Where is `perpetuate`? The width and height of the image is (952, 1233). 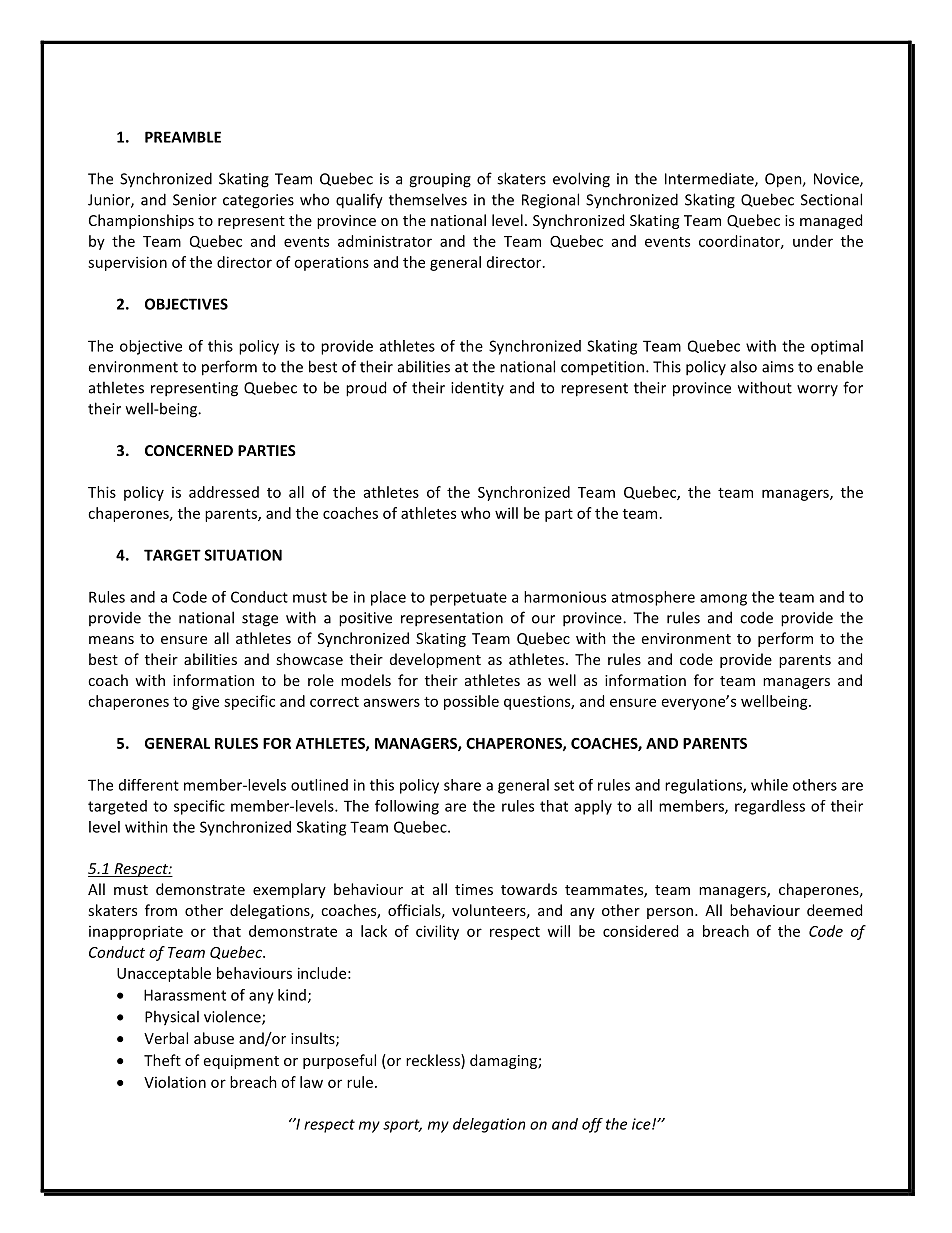 perpetuate is located at coordinates (468, 599).
